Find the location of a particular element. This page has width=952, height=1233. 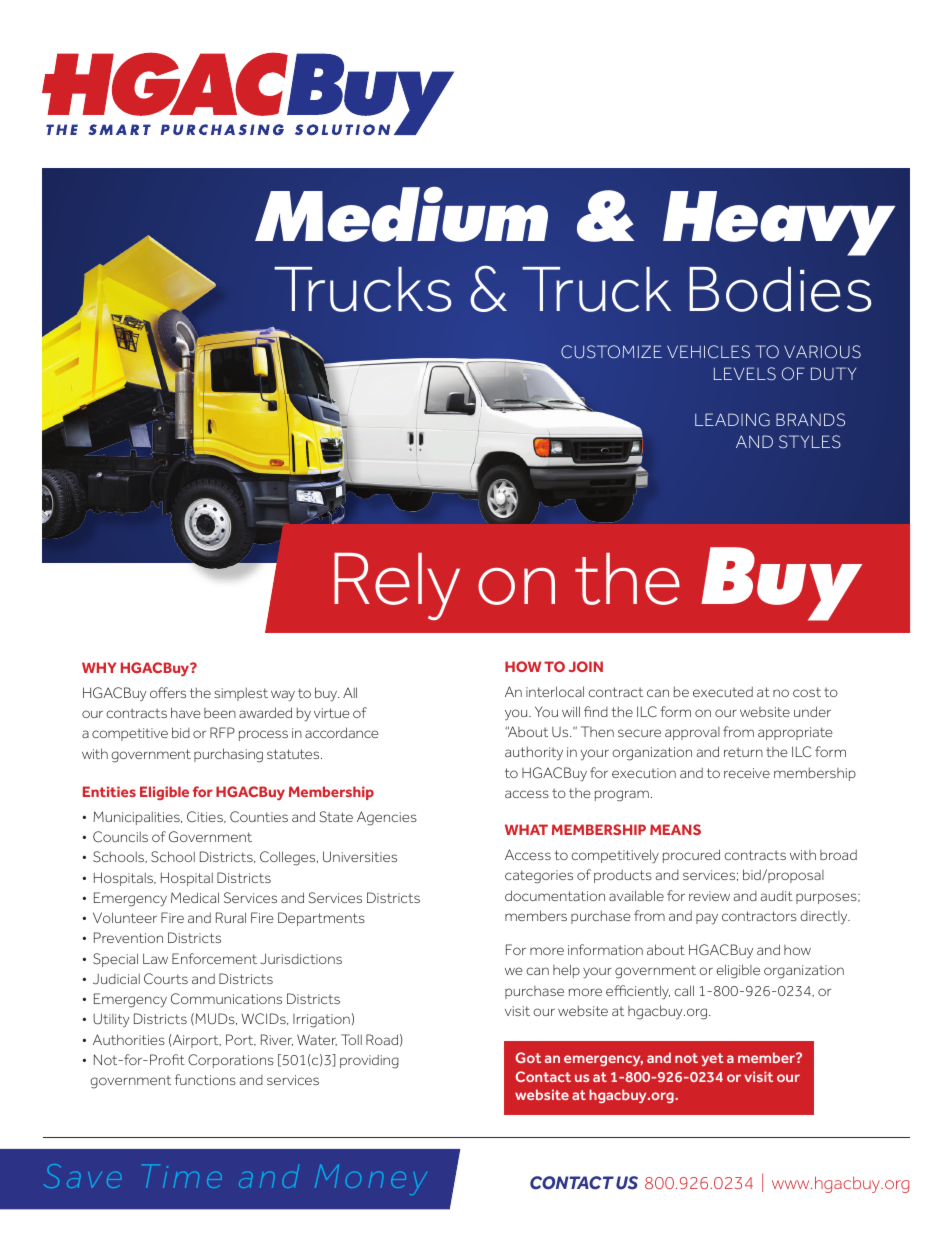

authority is located at coordinates (534, 754).
